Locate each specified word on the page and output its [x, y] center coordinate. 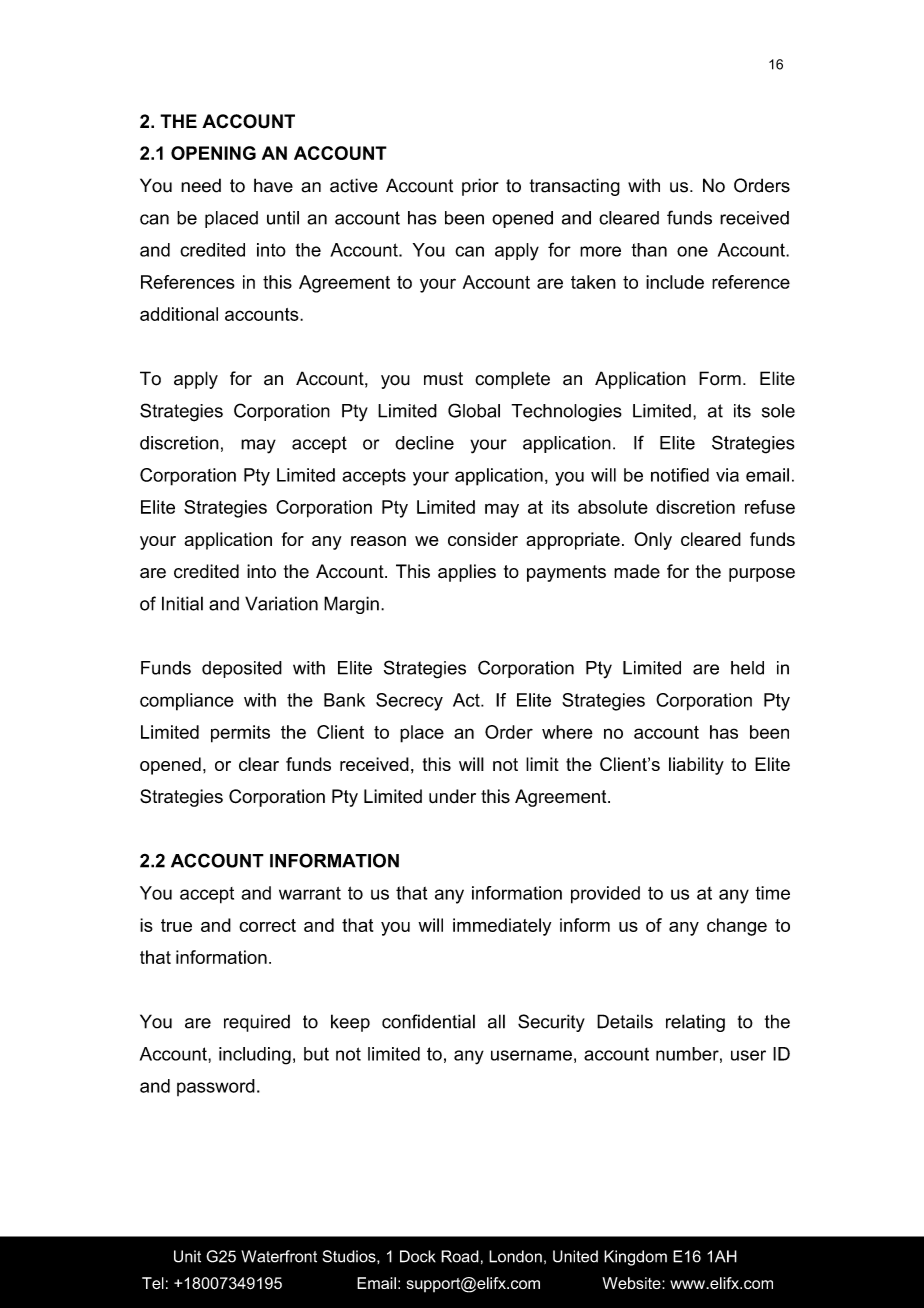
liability [696, 766]
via [727, 475]
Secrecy [409, 702]
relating [695, 1023]
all [496, 1021]
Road [460, 1256]
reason [378, 541]
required [257, 1023]
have [273, 185]
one [692, 251]
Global [474, 410]
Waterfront [279, 1256]
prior [480, 187]
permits [240, 734]
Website [632, 1283]
